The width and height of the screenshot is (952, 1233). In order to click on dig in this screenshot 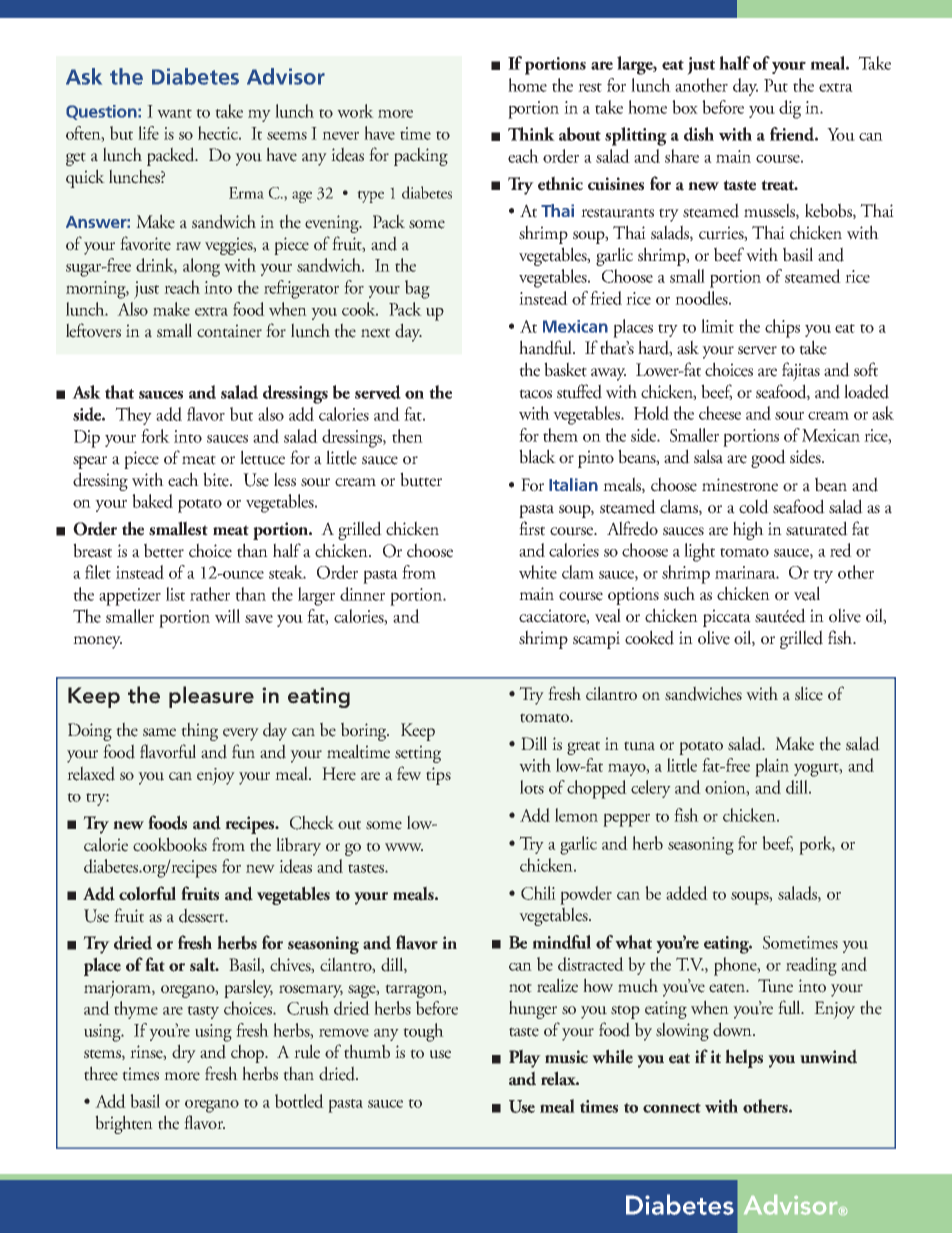, I will do `click(790, 109)`.
